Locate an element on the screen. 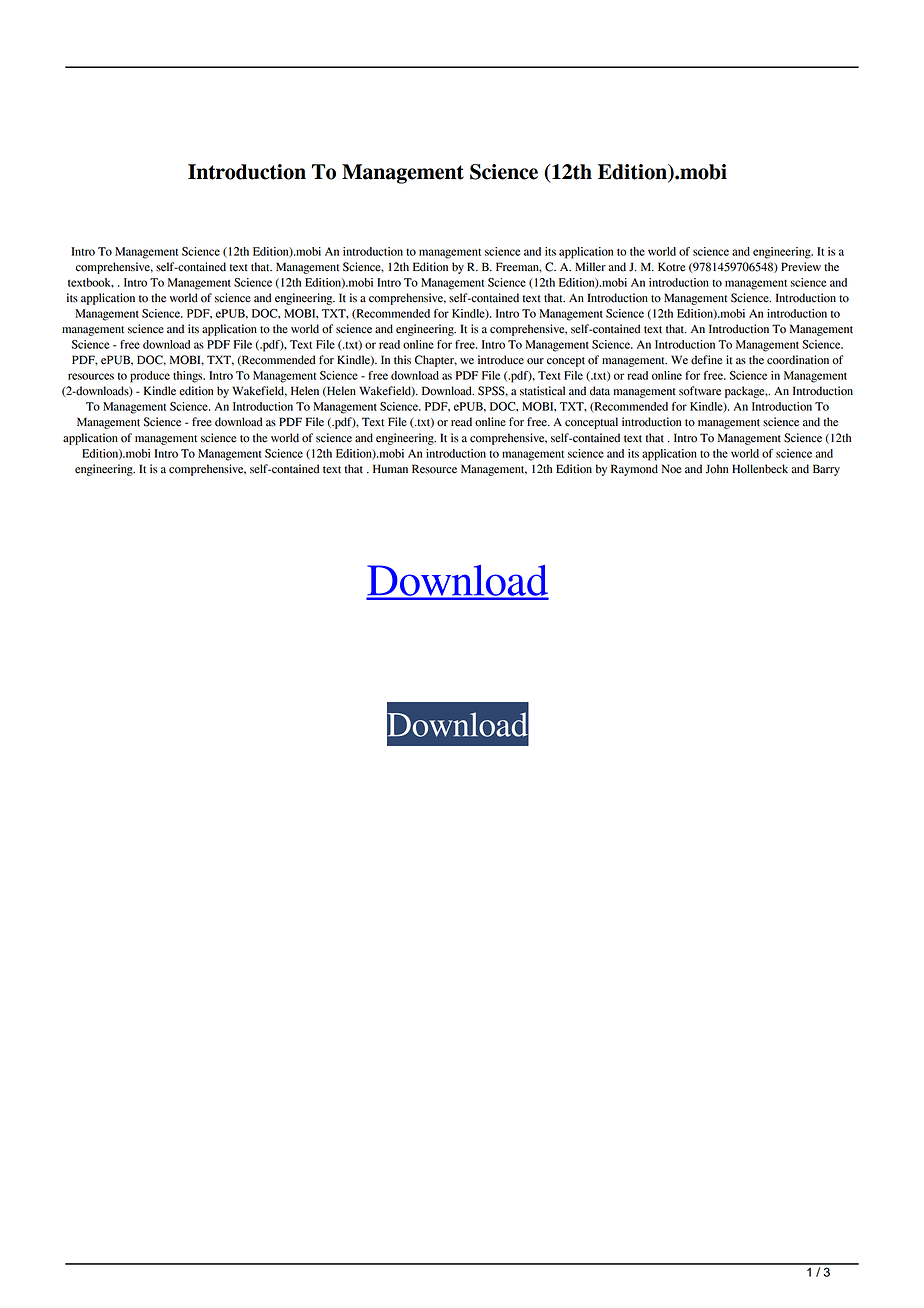 The image size is (924, 1308). Preview is located at coordinates (801, 267).
